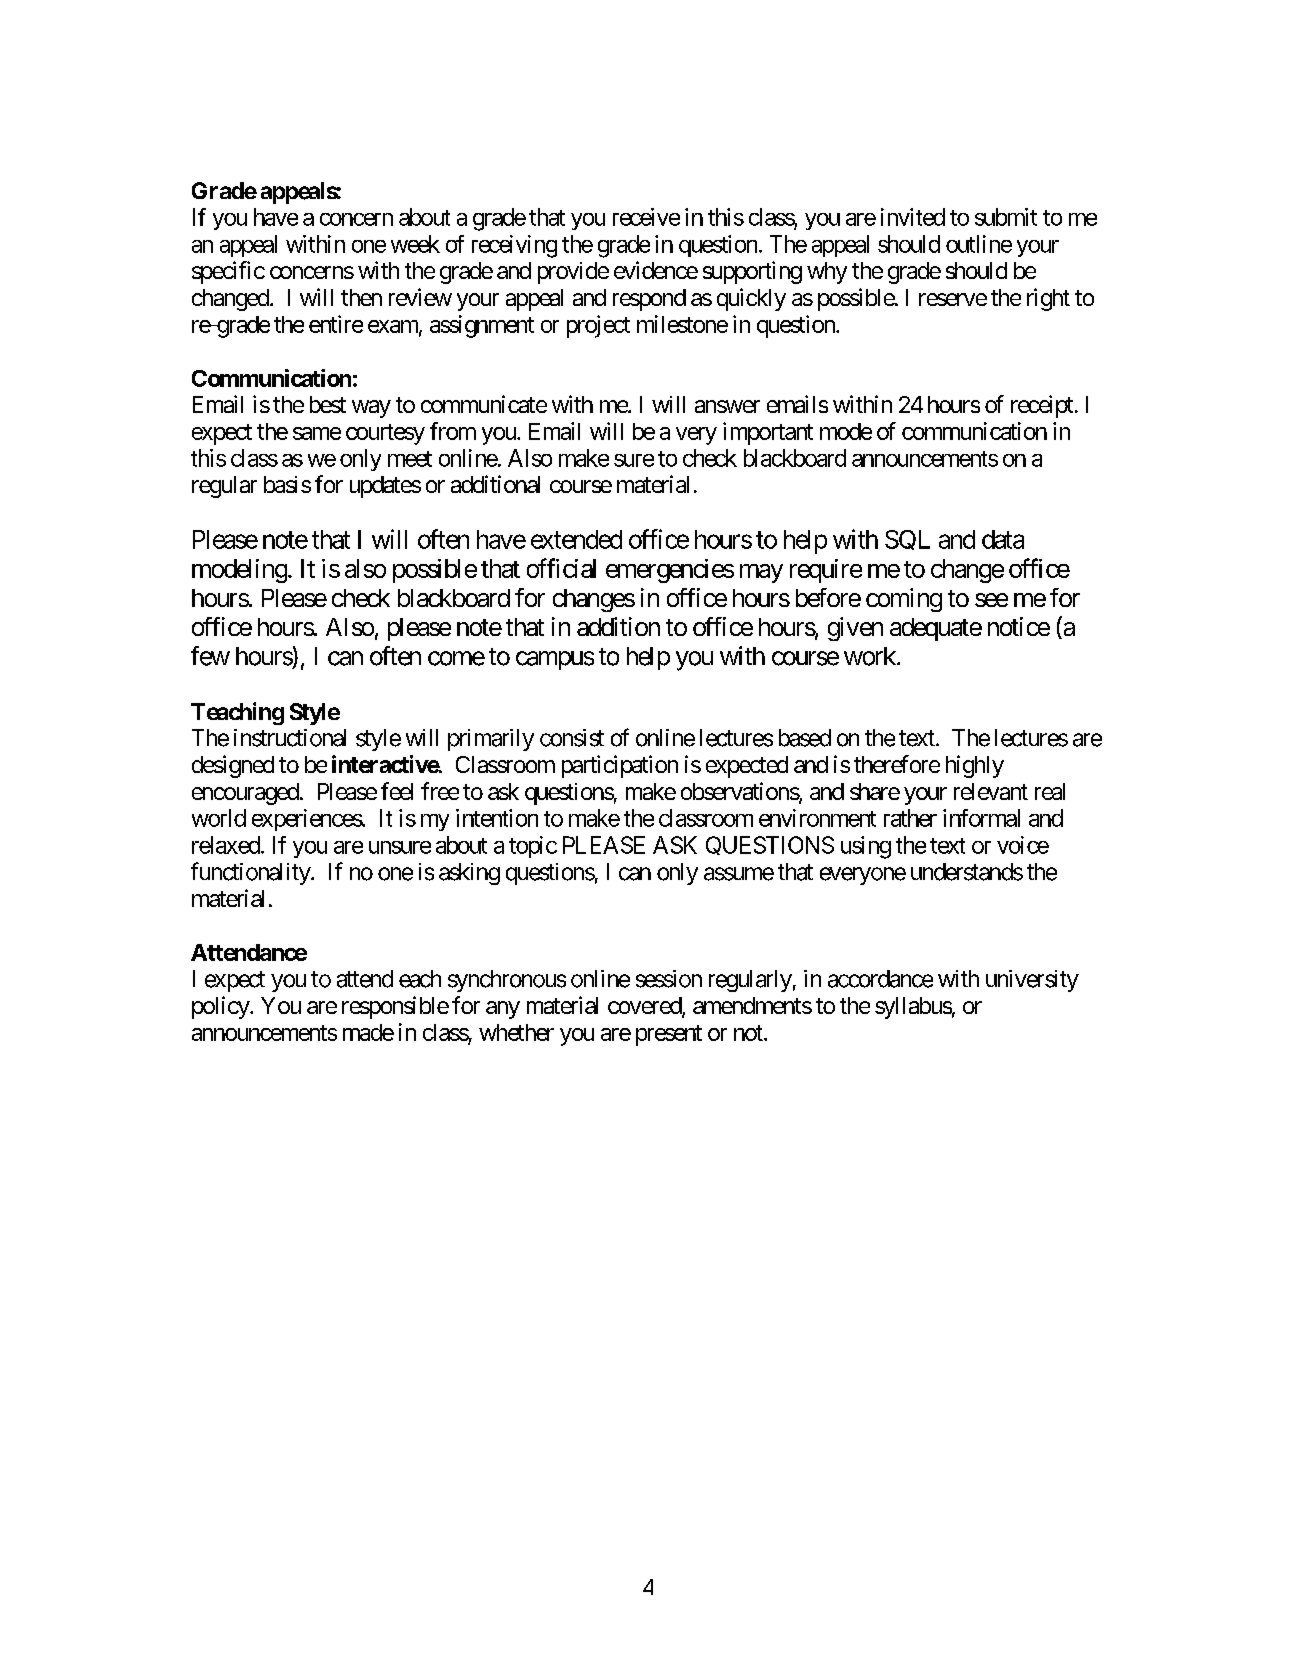 This screenshot has width=1295, height=1676. Describe the element at coordinates (210, 656) in the screenshot. I see `few` at that location.
